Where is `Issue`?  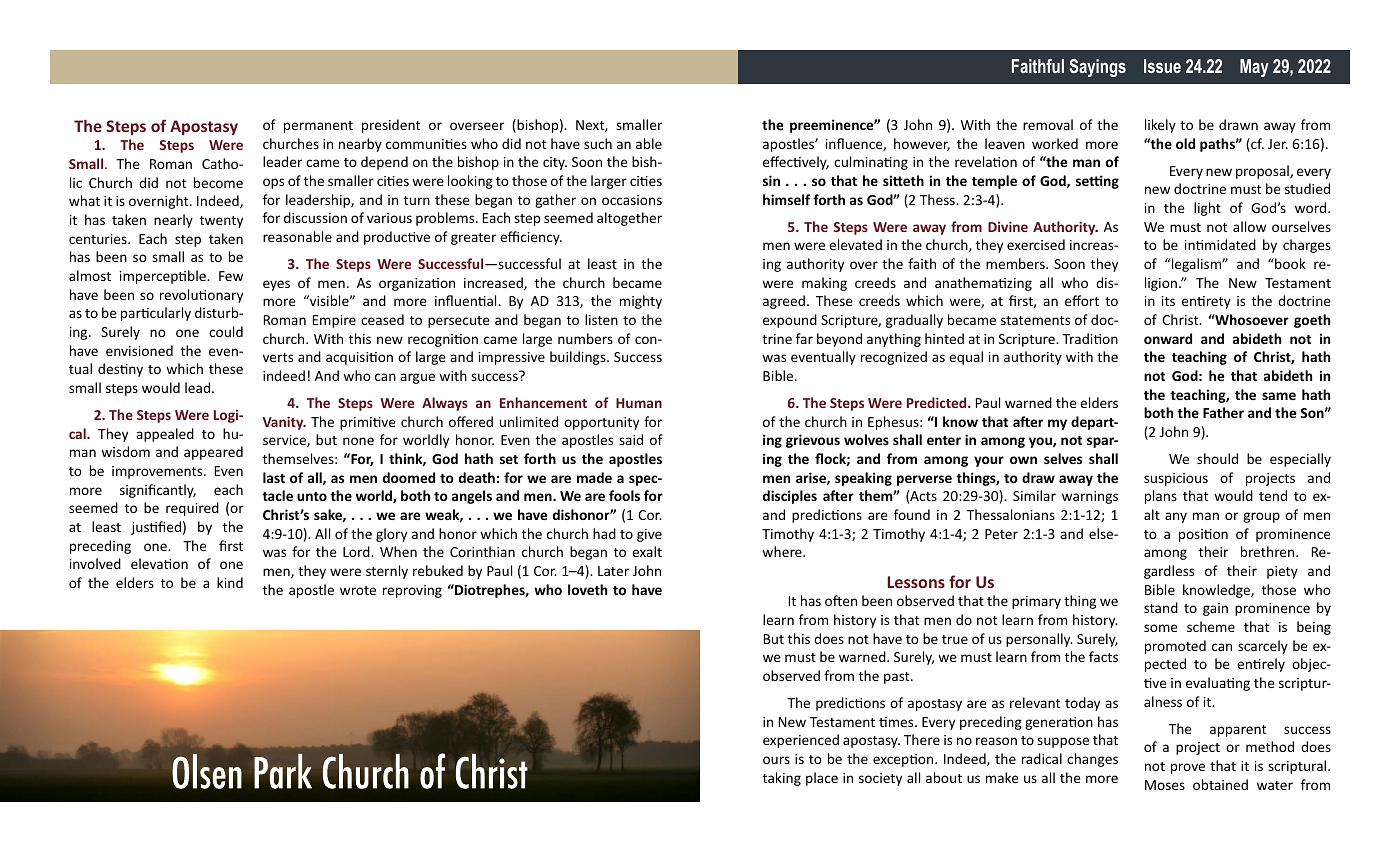
Issue is located at coordinates (1162, 66).
